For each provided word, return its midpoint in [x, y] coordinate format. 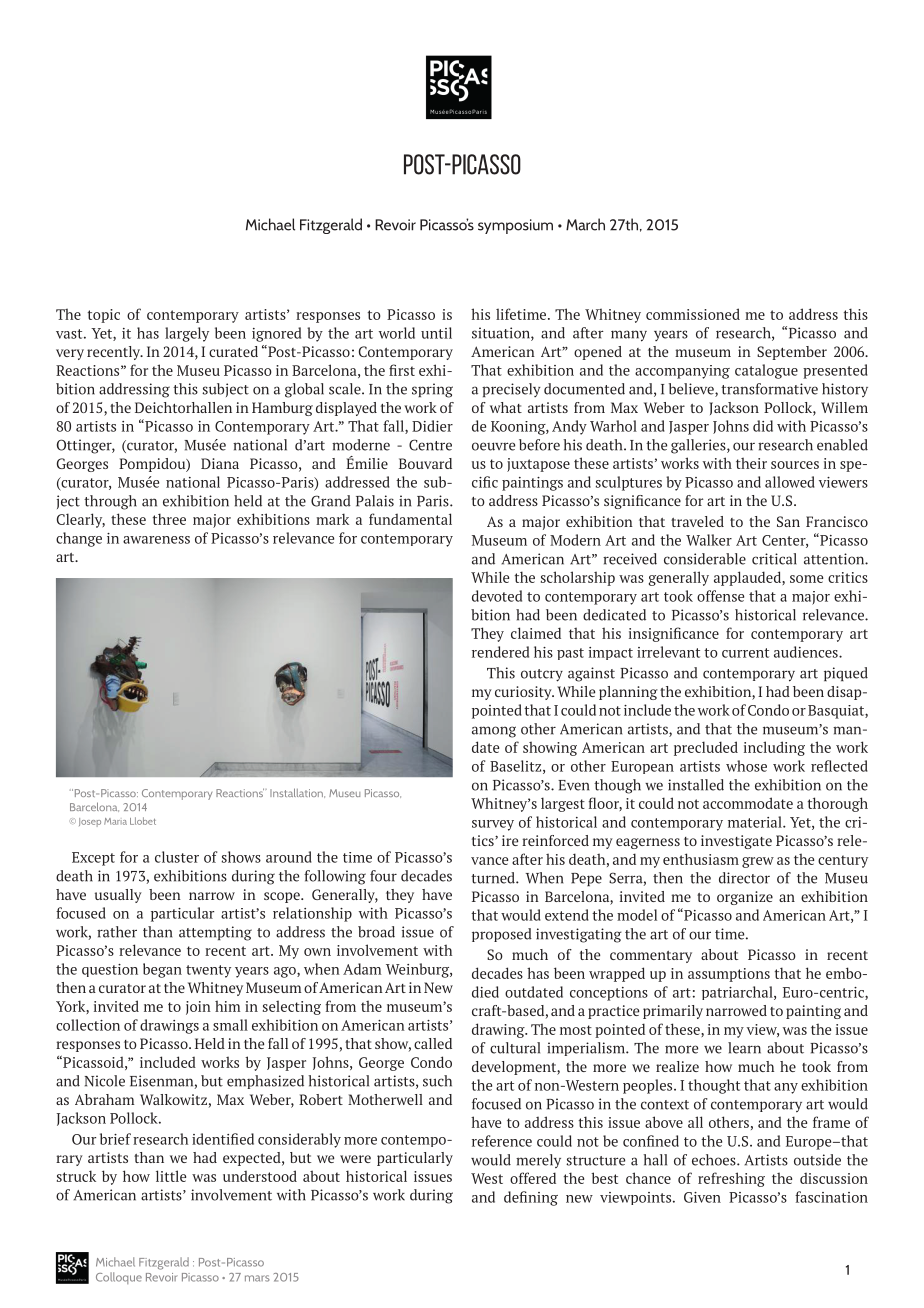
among [494, 732]
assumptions [729, 975]
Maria [115, 821]
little [171, 1176]
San [788, 521]
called [433, 1043]
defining [531, 1198]
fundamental [410, 519]
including [774, 748]
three [169, 519]
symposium [515, 226]
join [198, 1008]
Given [702, 1197]
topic [104, 316]
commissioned [693, 314]
